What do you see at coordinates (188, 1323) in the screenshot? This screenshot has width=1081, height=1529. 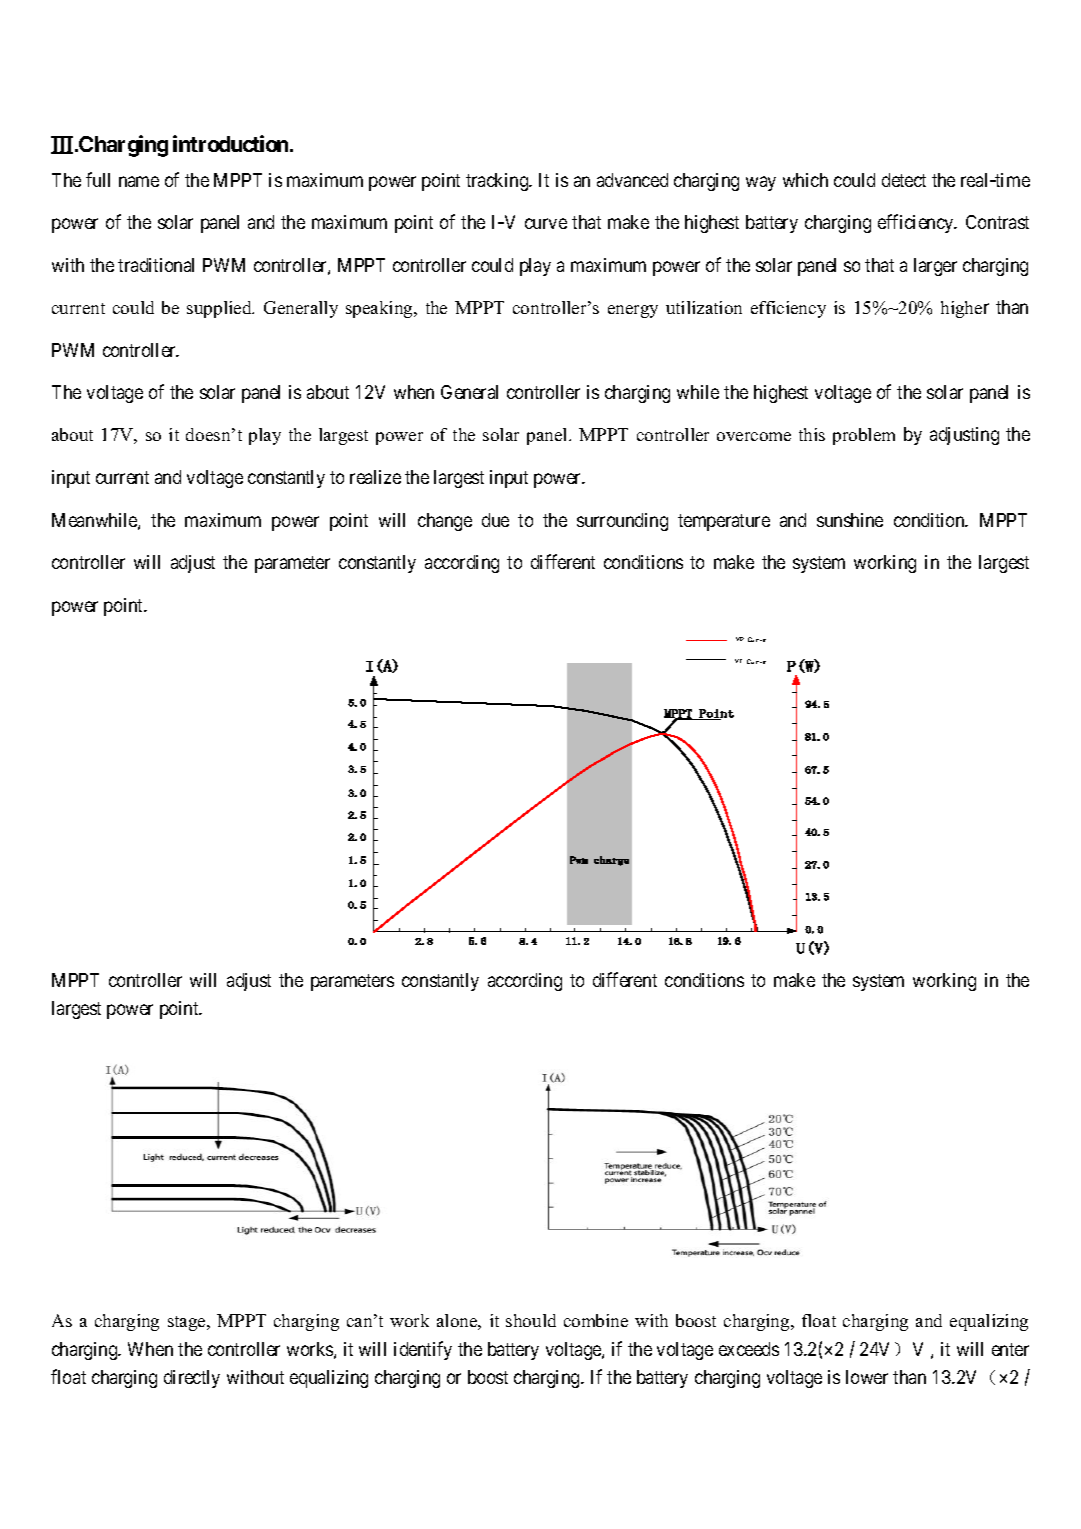 I see `stage` at bounding box center [188, 1323].
